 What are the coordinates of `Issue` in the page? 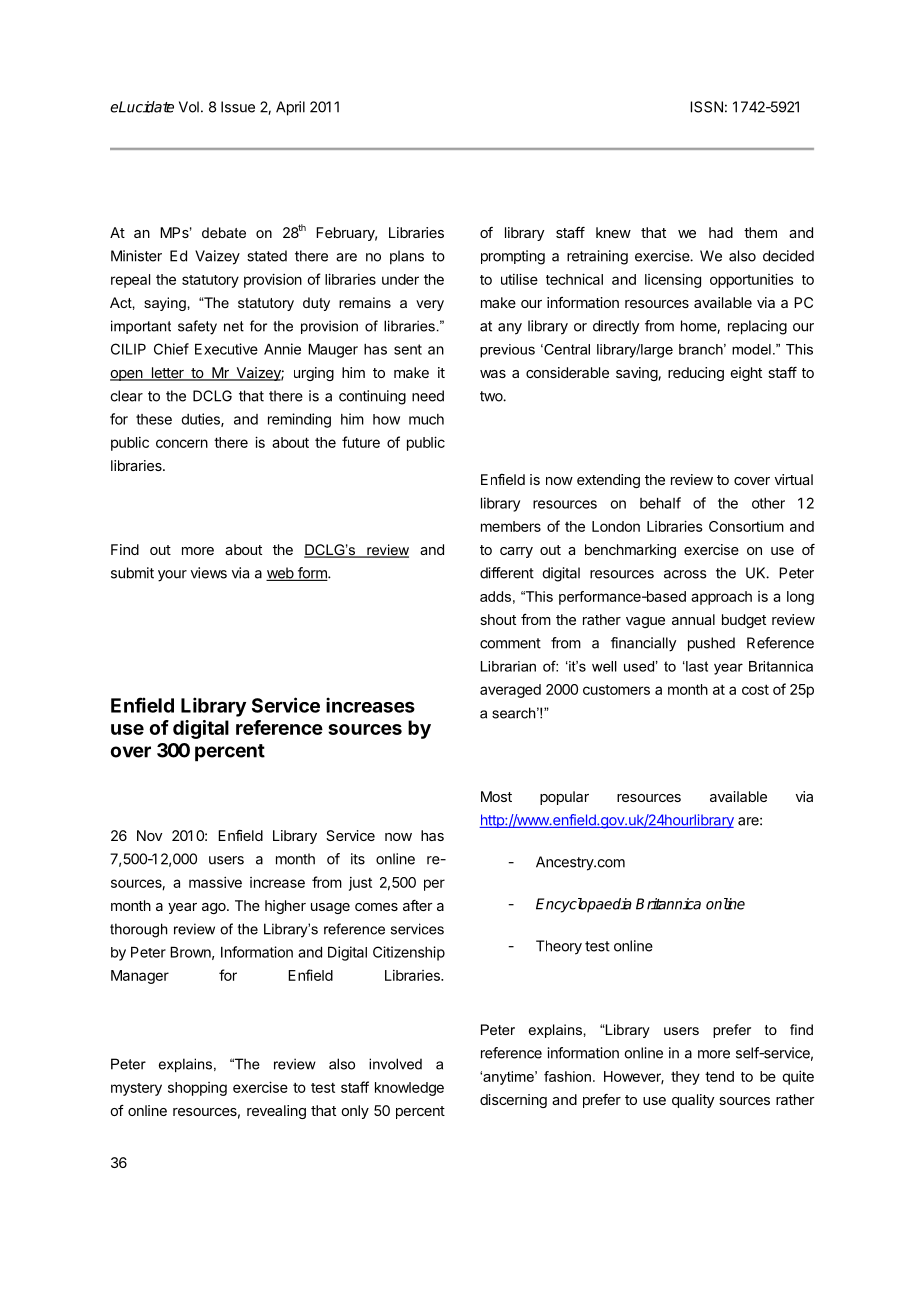 It's located at (238, 107).
